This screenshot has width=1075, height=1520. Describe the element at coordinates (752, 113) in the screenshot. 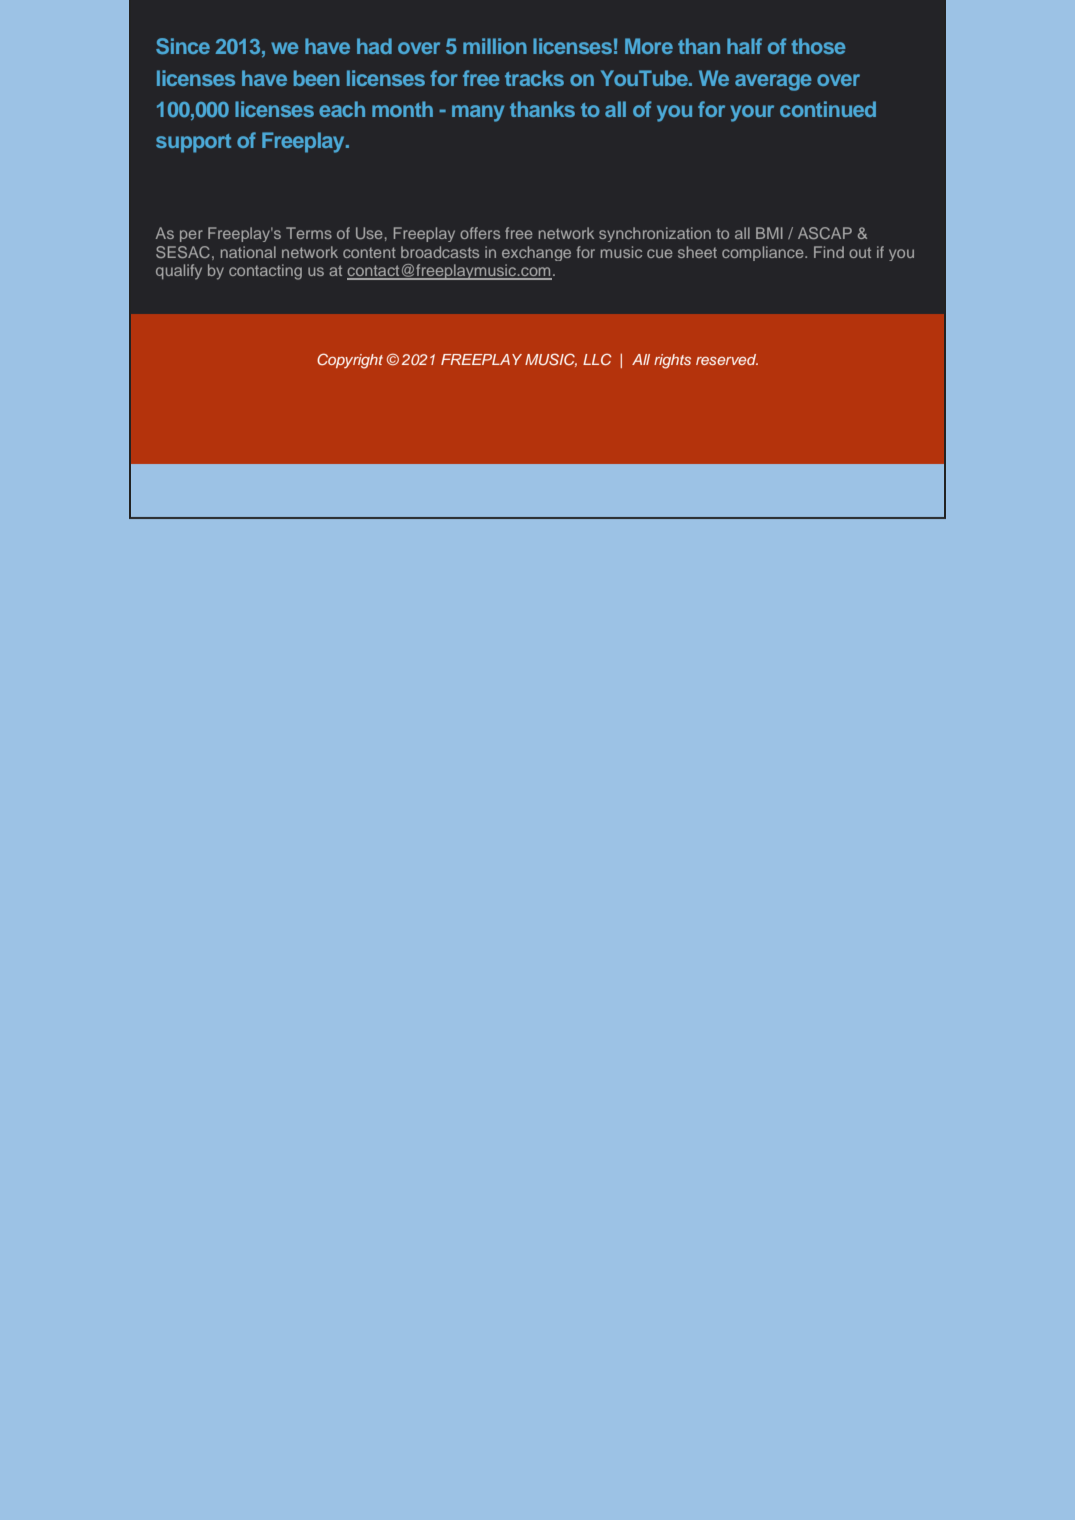

I see `your` at that location.
